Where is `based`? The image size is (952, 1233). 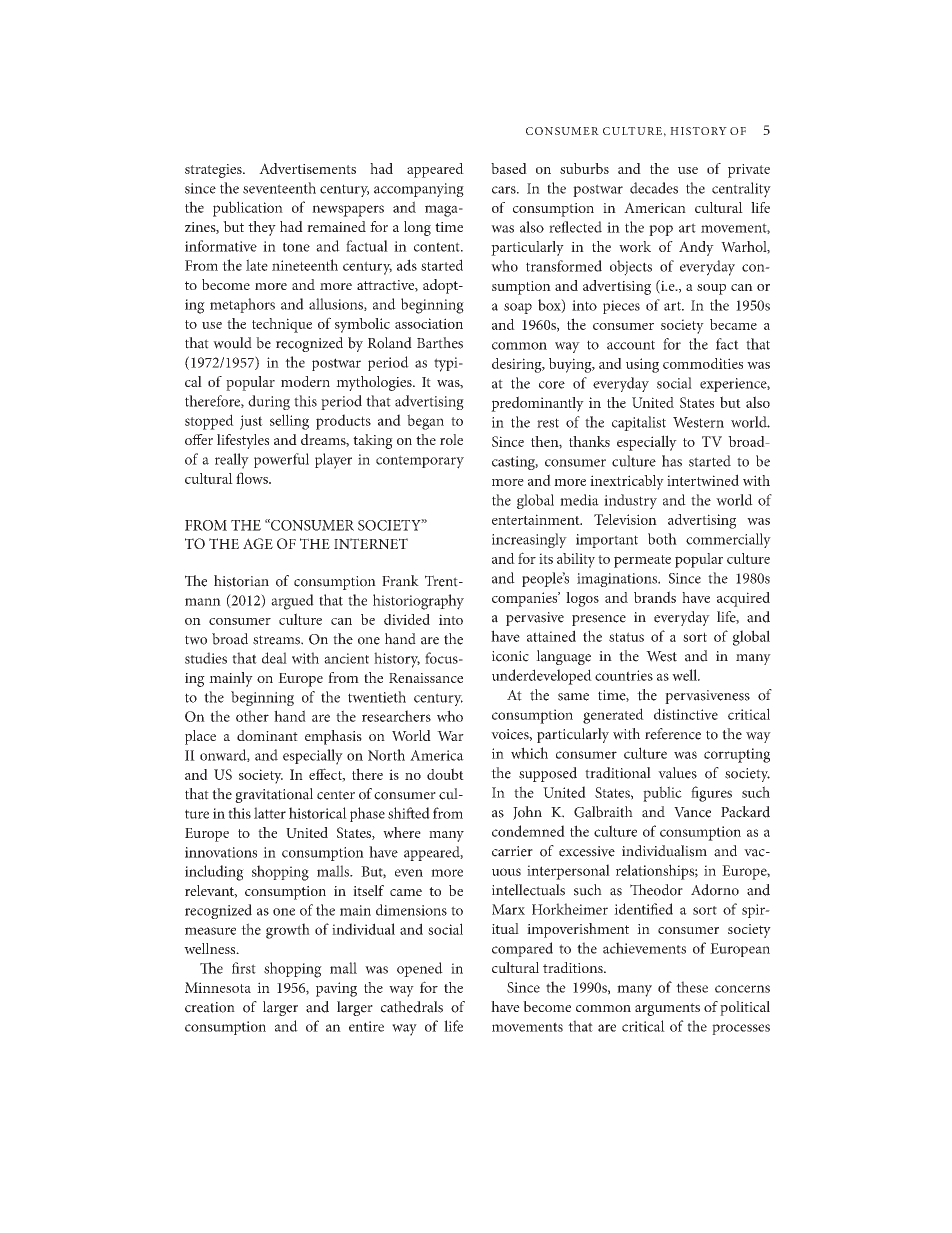
based is located at coordinates (509, 168).
